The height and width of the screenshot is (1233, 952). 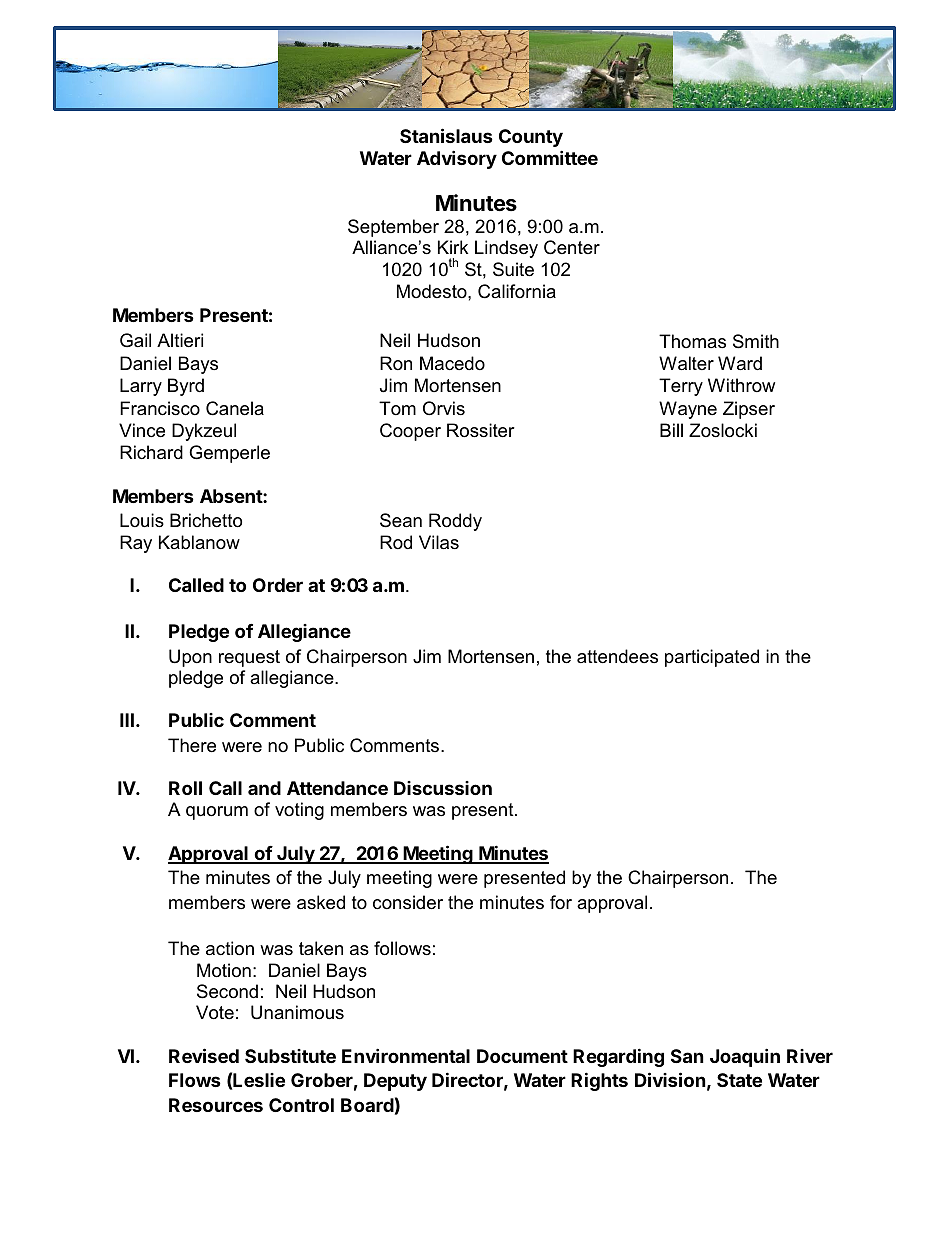 I want to click on Advisory, so click(x=457, y=159).
